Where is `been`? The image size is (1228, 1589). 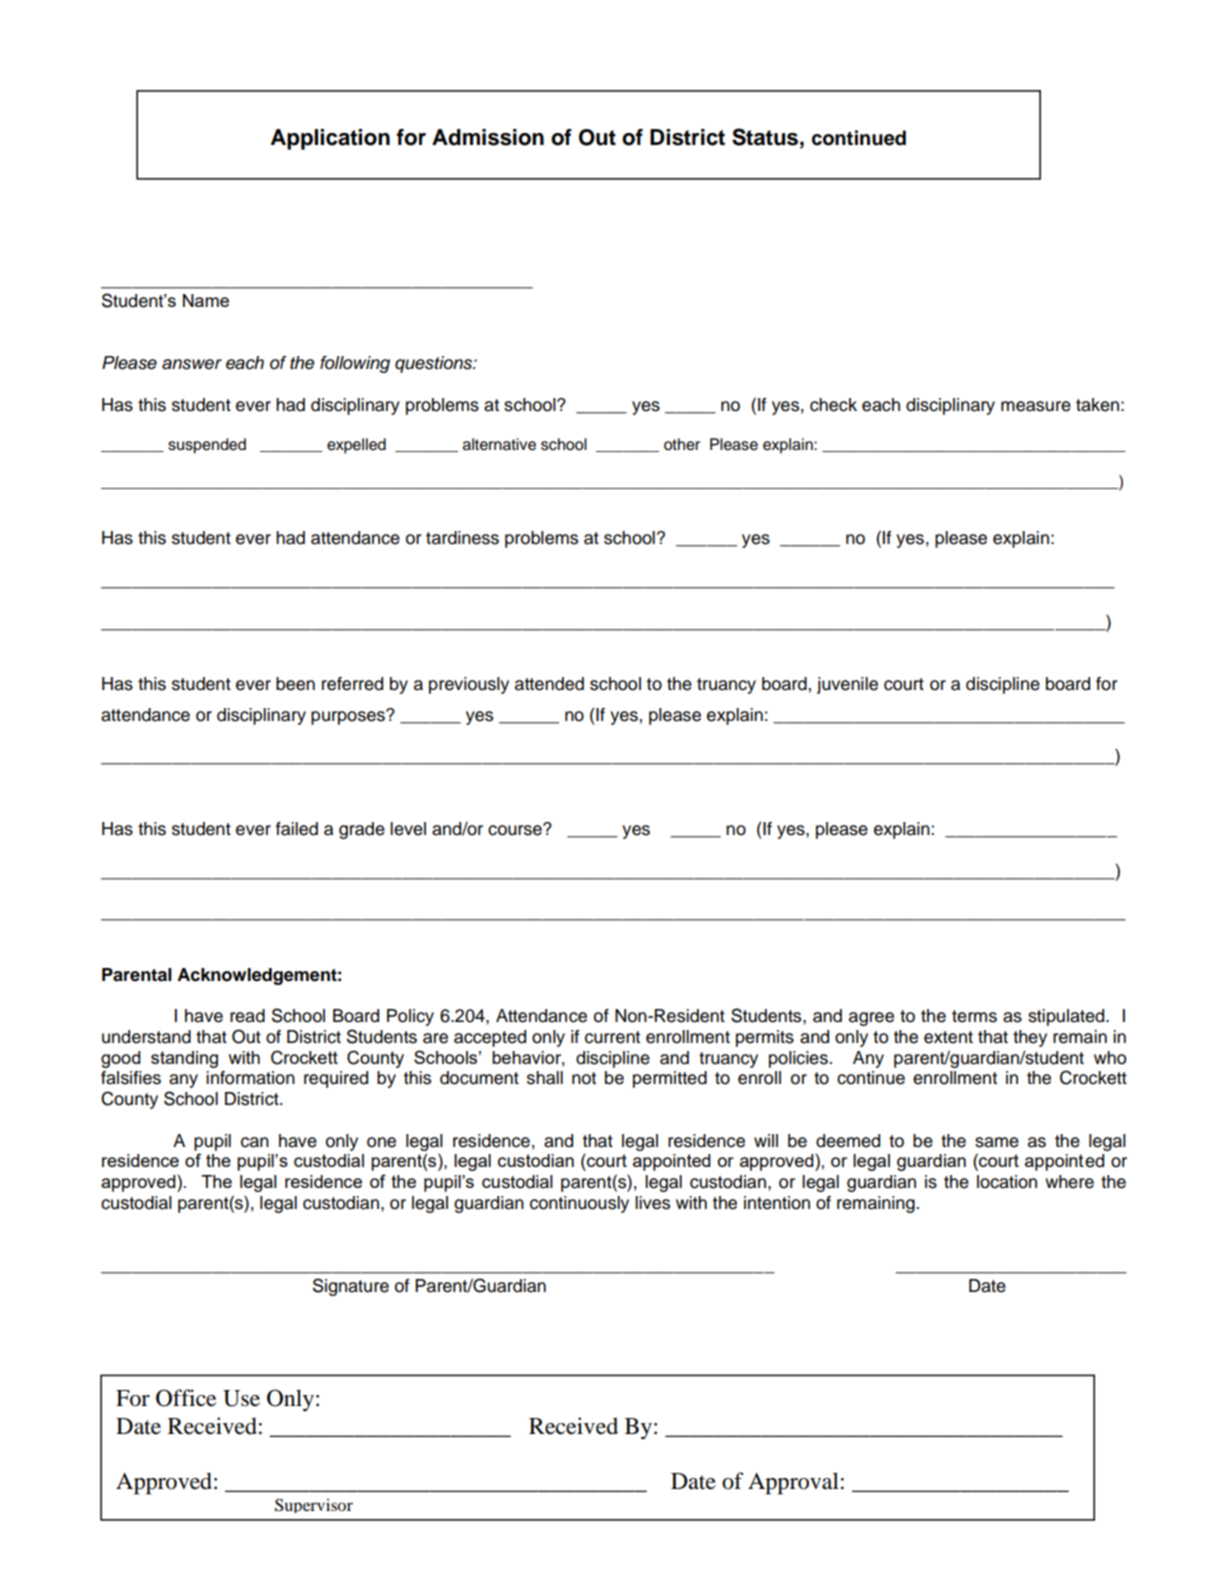 been is located at coordinates (295, 684).
